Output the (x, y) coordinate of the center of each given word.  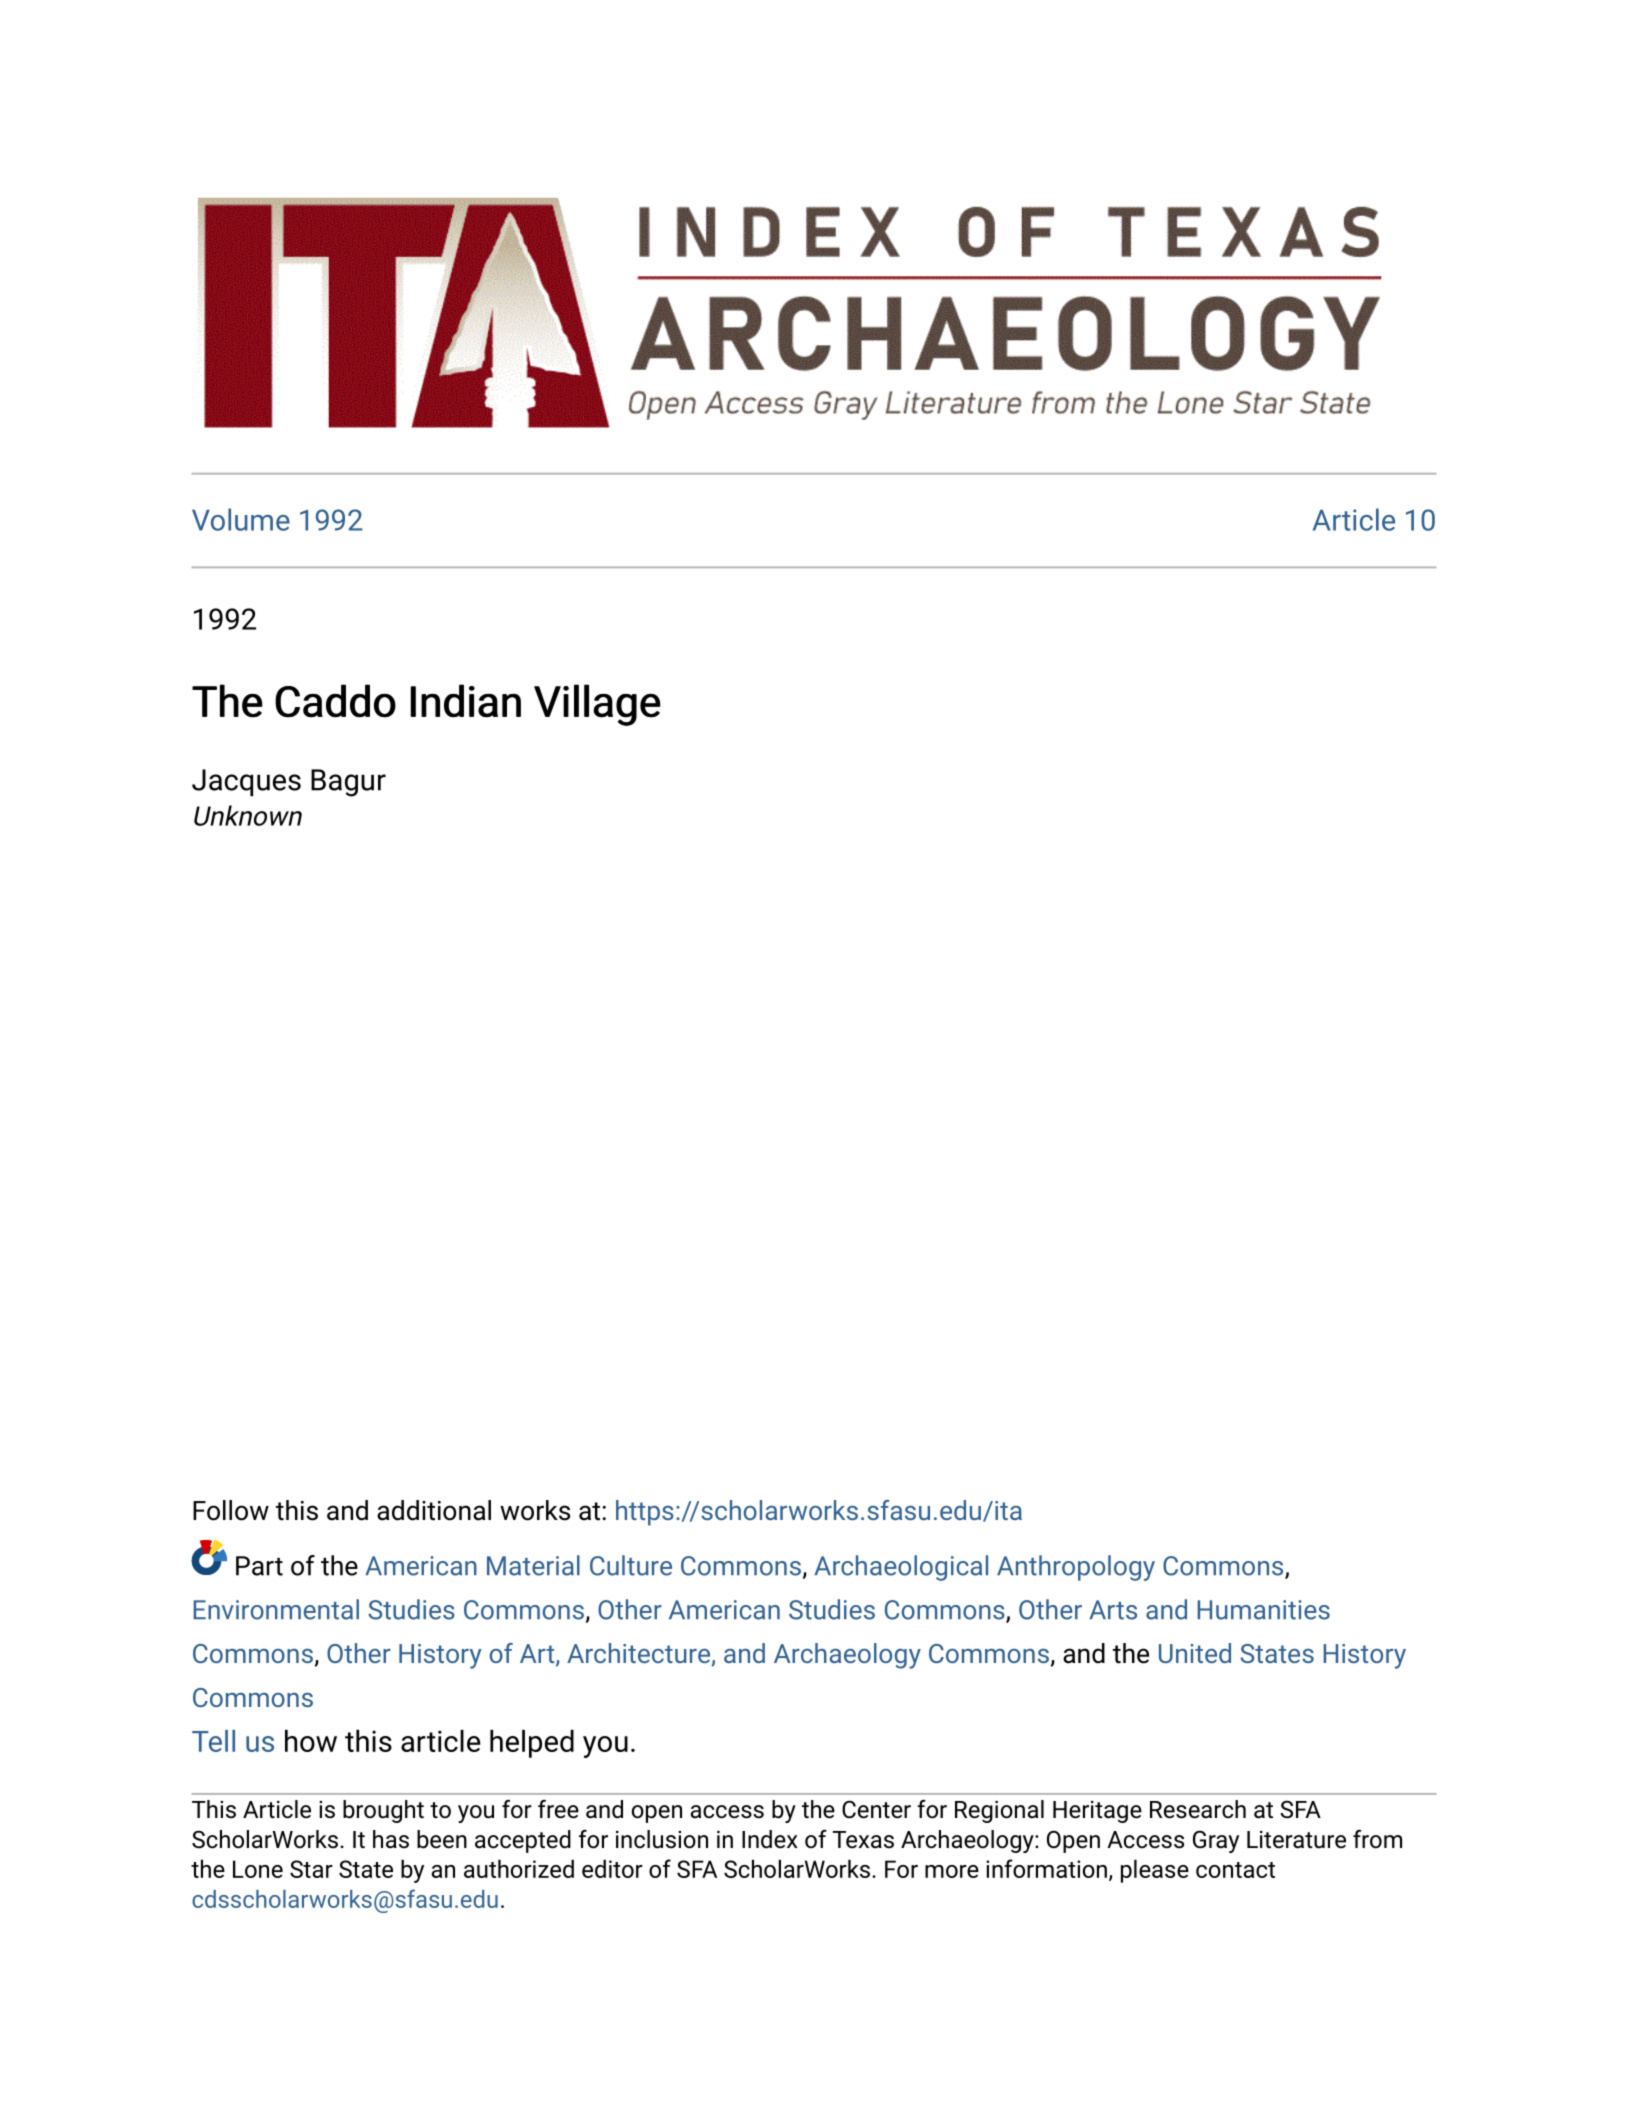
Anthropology (1076, 1568)
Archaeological (901, 1568)
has (391, 1839)
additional (434, 1510)
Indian (465, 701)
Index (770, 1839)
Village (597, 705)
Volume (241, 519)
